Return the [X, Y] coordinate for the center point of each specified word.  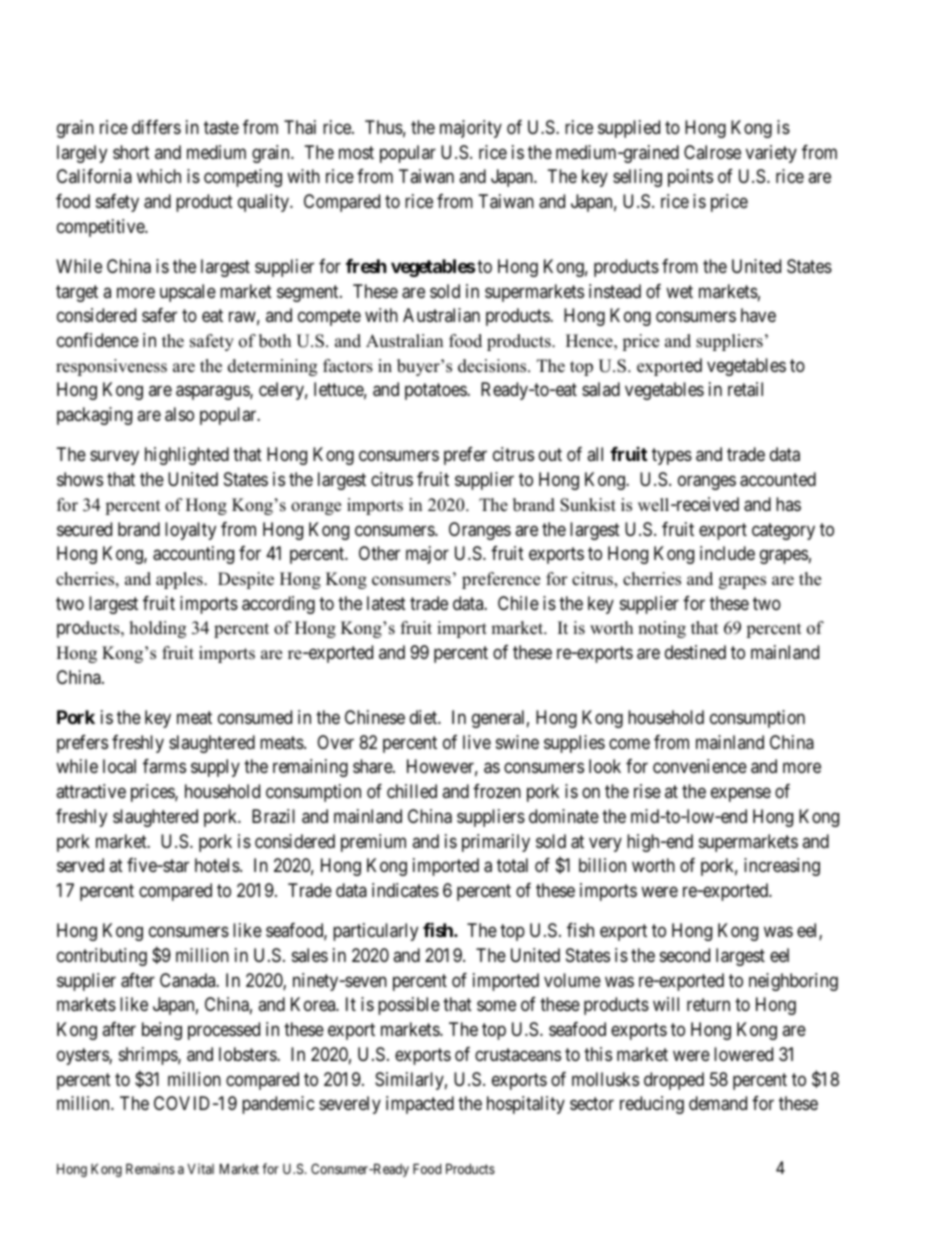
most [356, 152]
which [159, 176]
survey [114, 458]
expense [741, 795]
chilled [412, 791]
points [690, 178]
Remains [150, 1168]
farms [164, 766]
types [672, 457]
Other [379, 553]
